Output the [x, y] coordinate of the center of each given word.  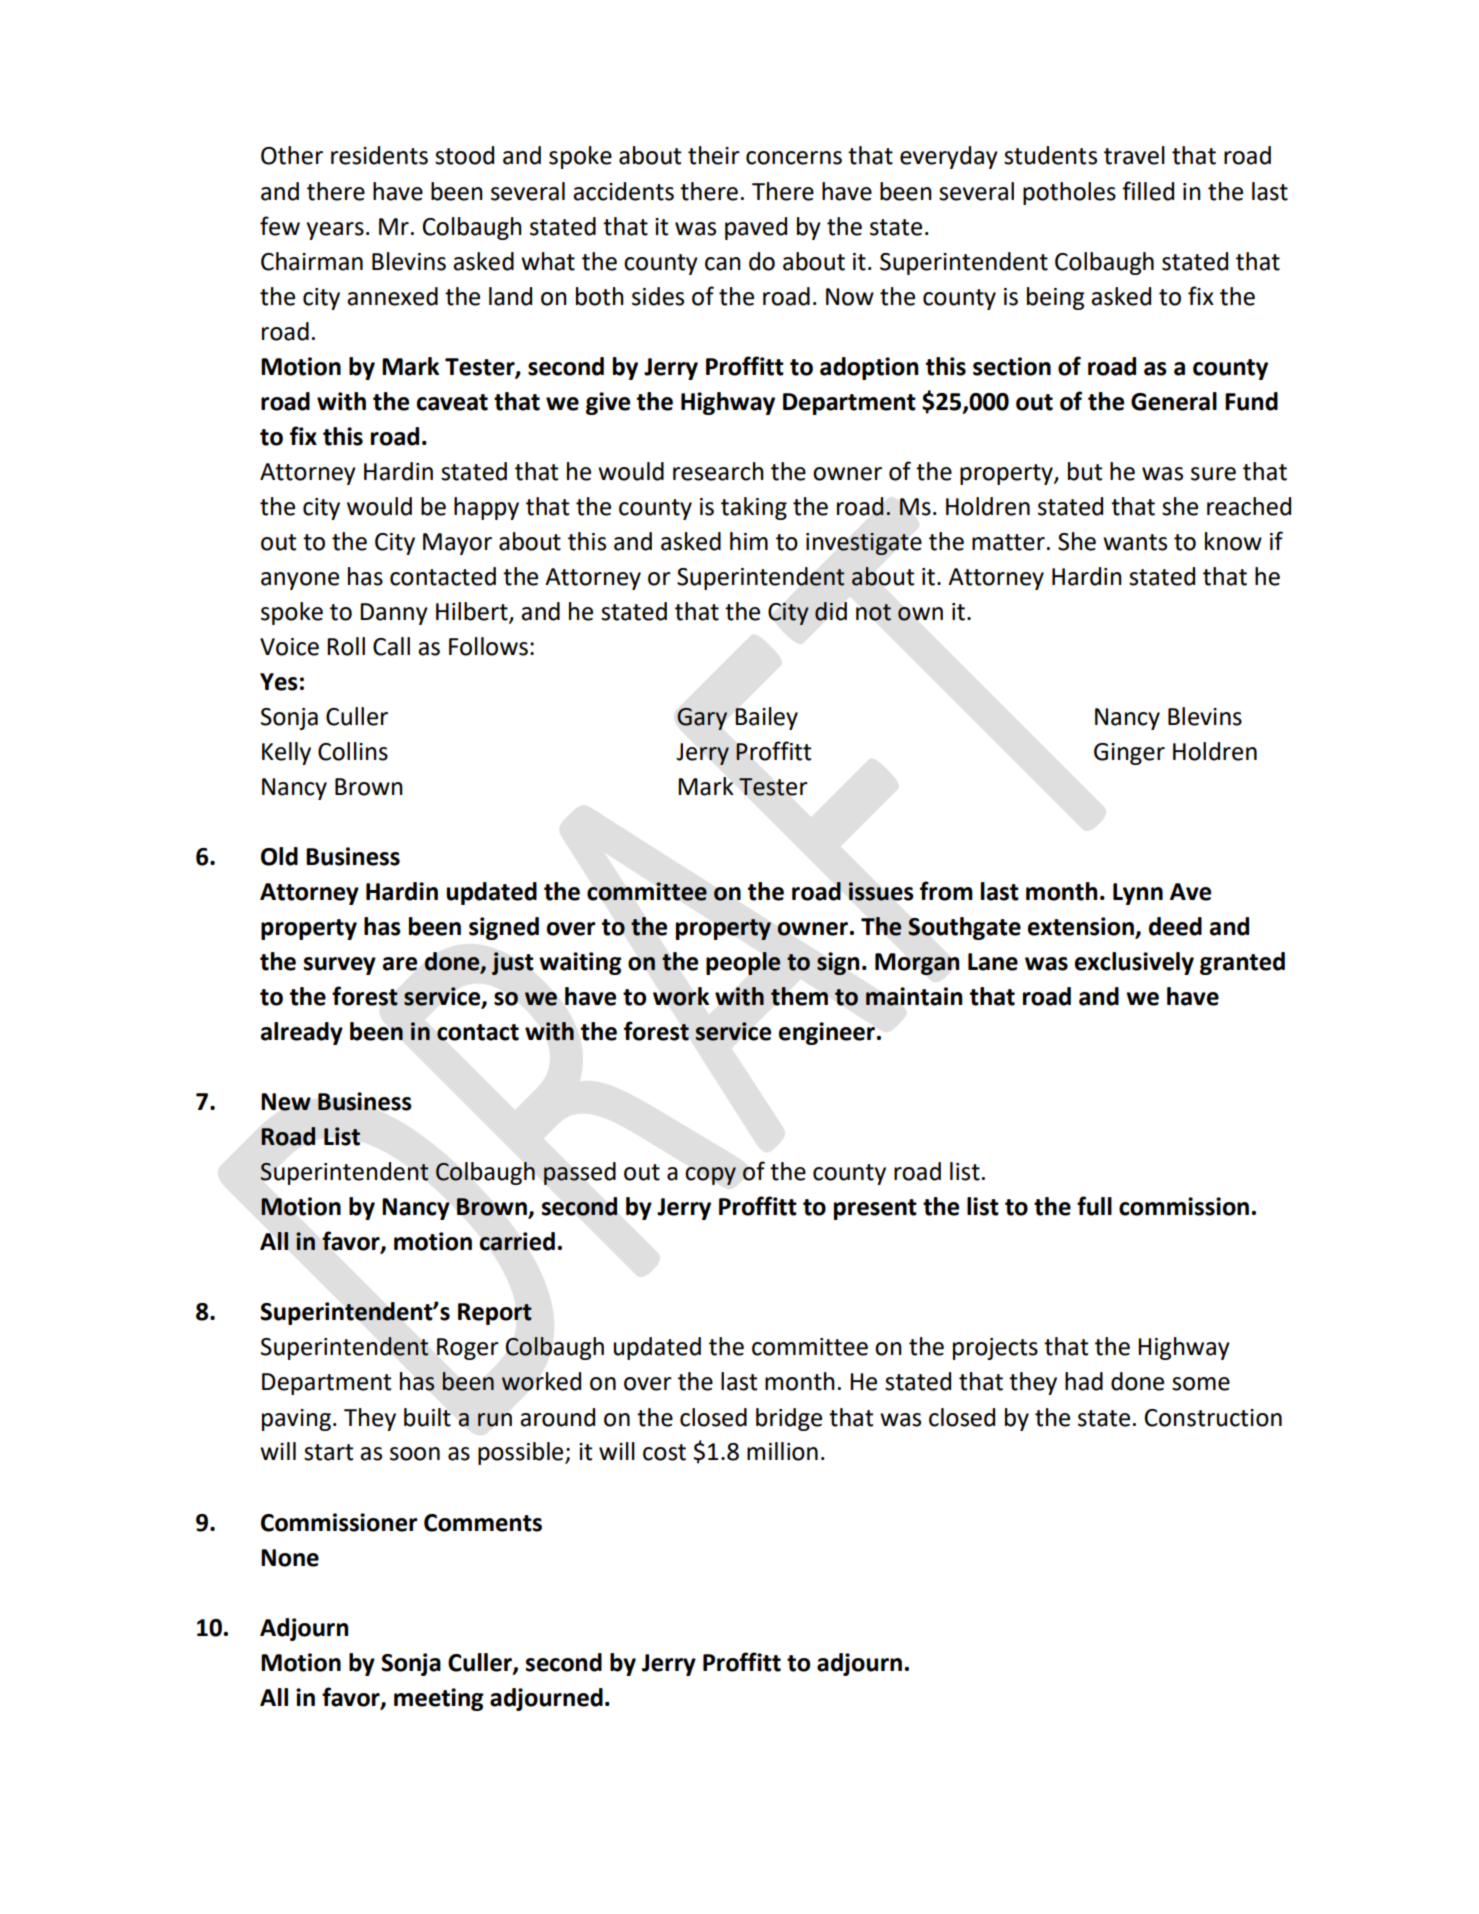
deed [1175, 926]
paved [756, 228]
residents [379, 155]
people [743, 963]
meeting [439, 1699]
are [400, 964]
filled [1148, 191]
